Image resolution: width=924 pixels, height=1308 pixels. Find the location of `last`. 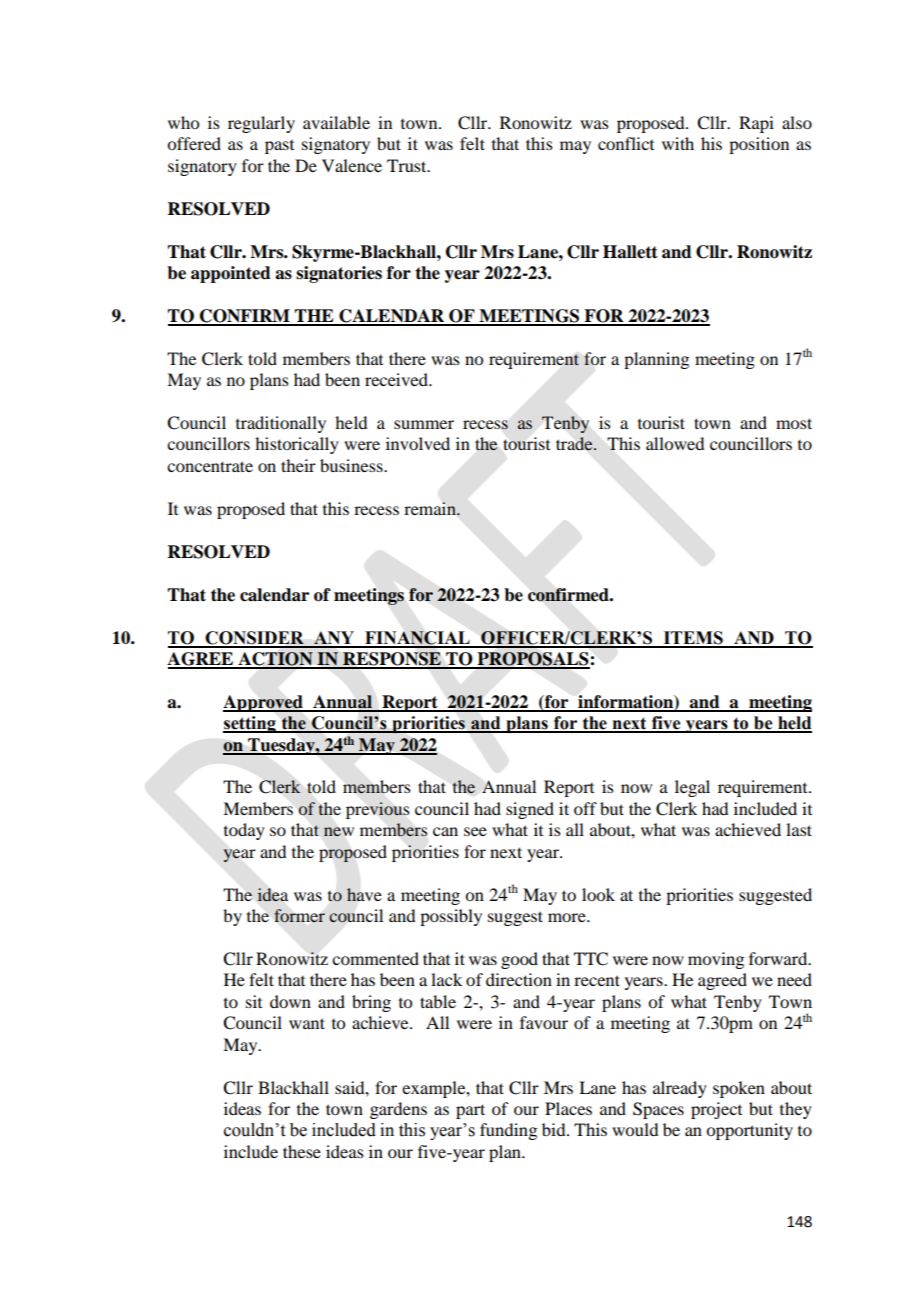

last is located at coordinates (799, 829).
